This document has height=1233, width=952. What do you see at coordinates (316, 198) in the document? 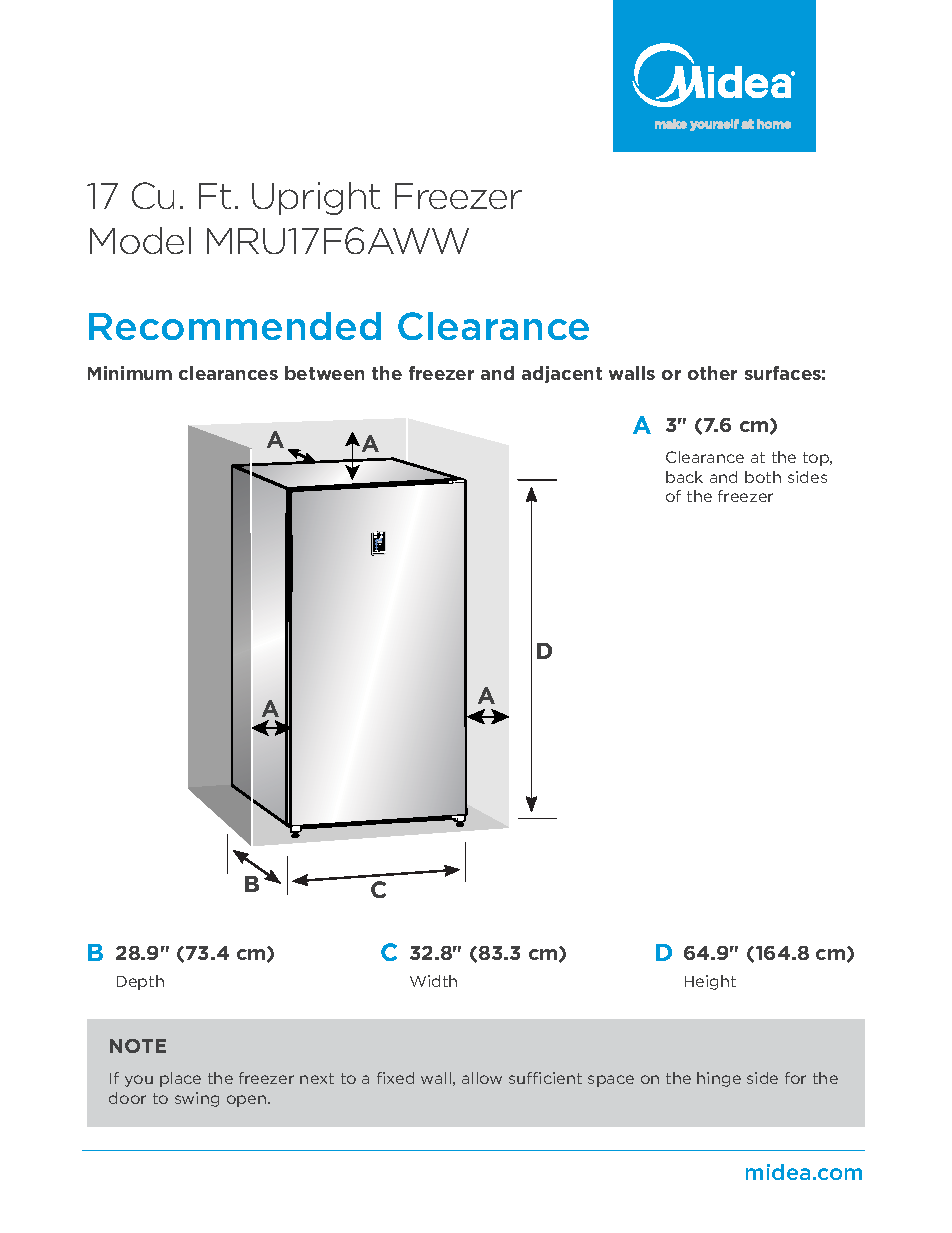
I see `Upright` at bounding box center [316, 198].
